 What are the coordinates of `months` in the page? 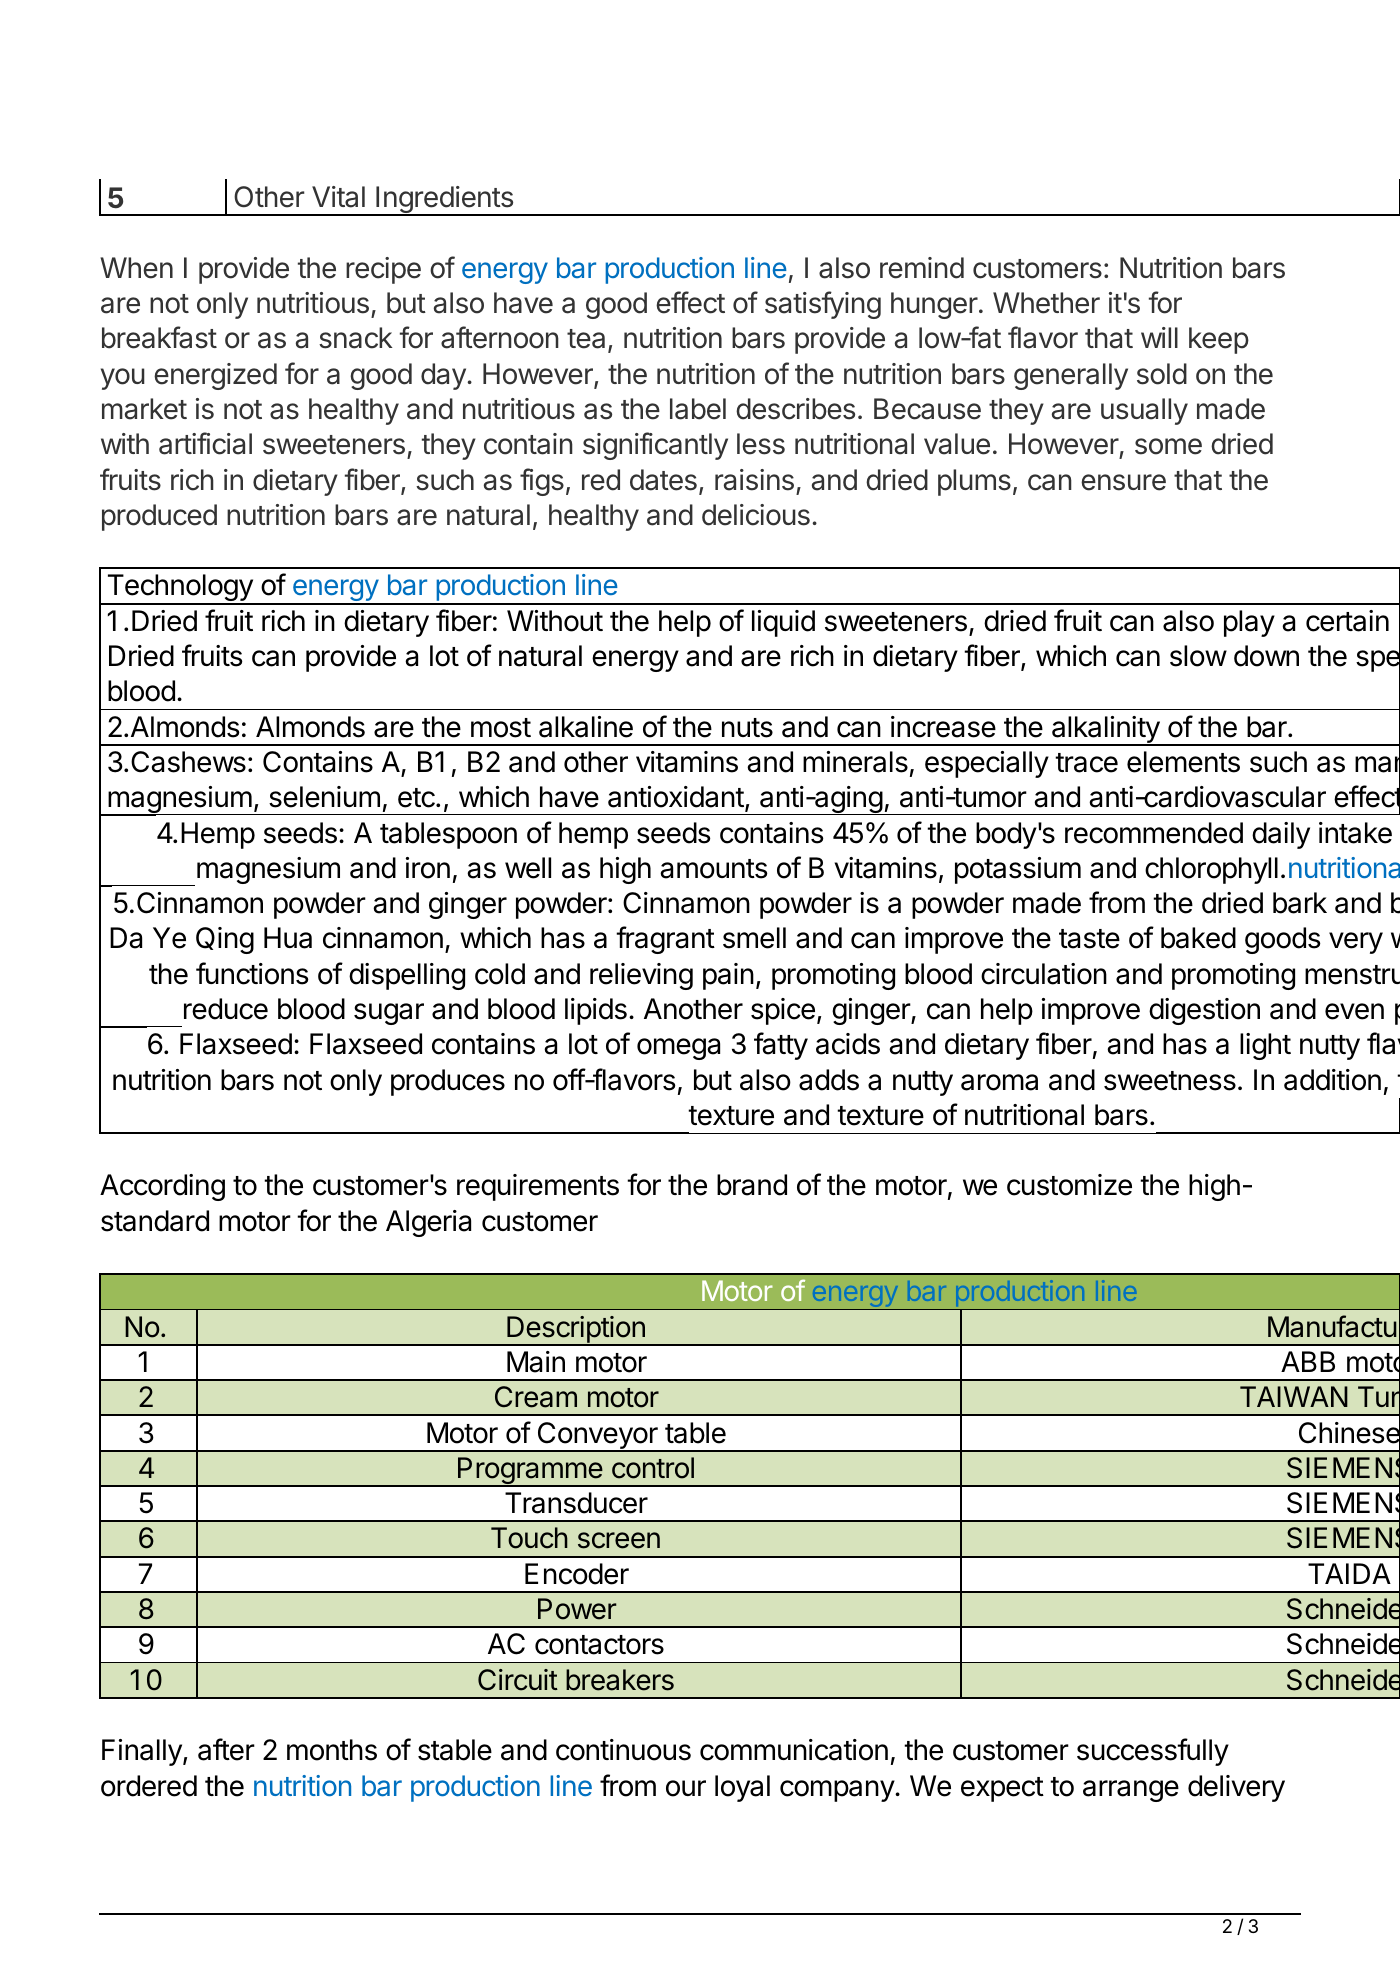 It's located at (332, 1750).
